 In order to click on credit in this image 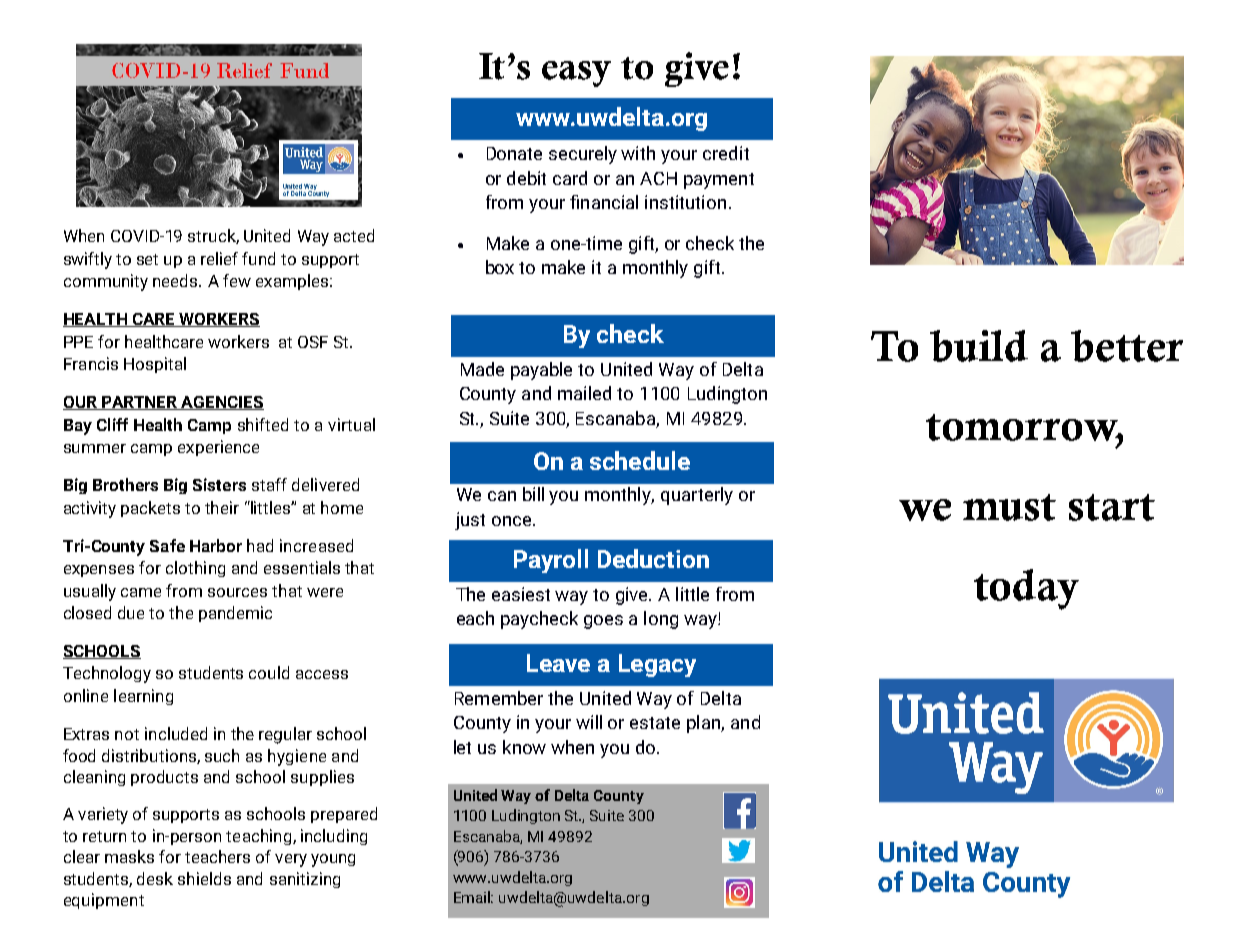, I will do `click(726, 153)`.
